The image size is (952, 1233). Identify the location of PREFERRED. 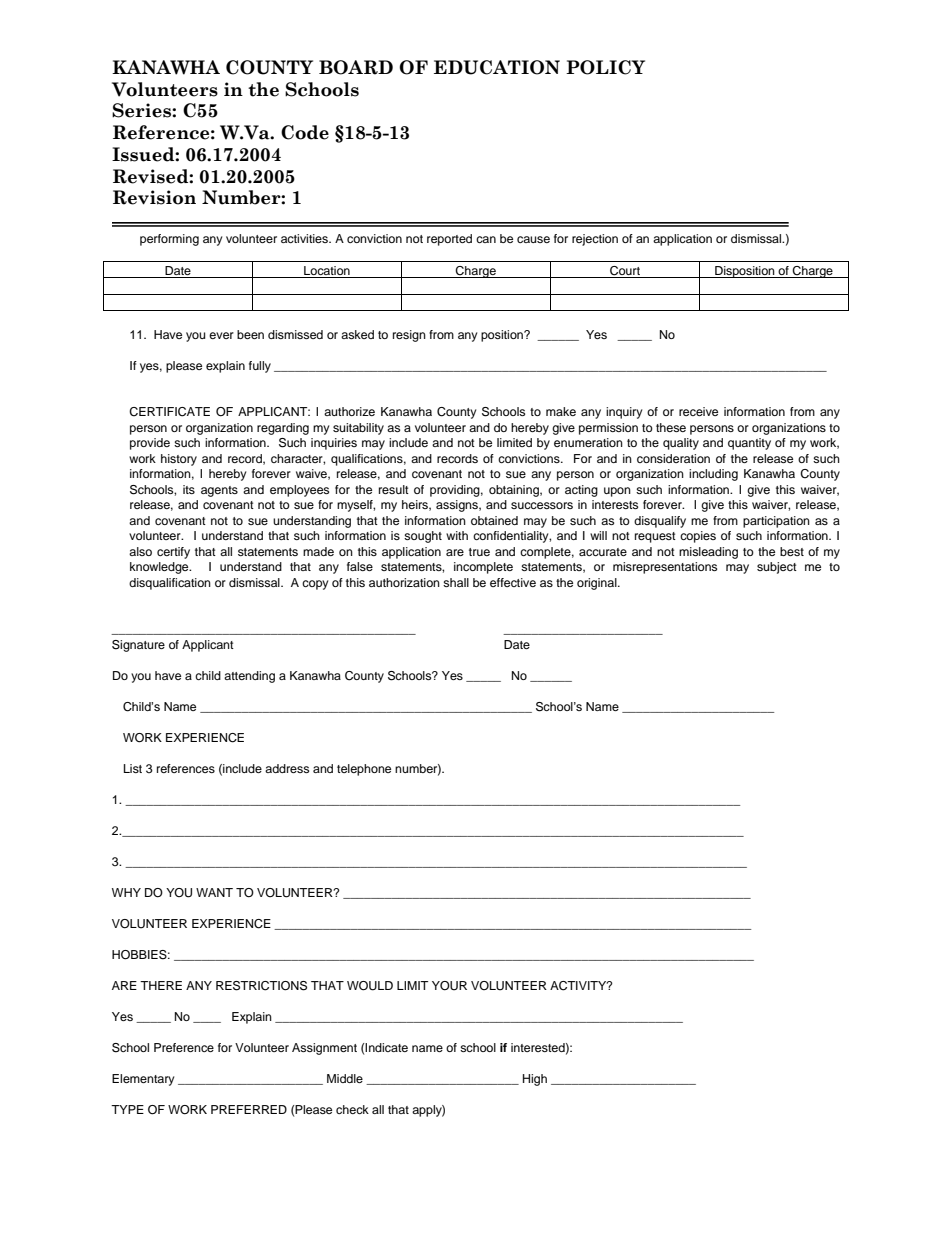
(249, 1109).
